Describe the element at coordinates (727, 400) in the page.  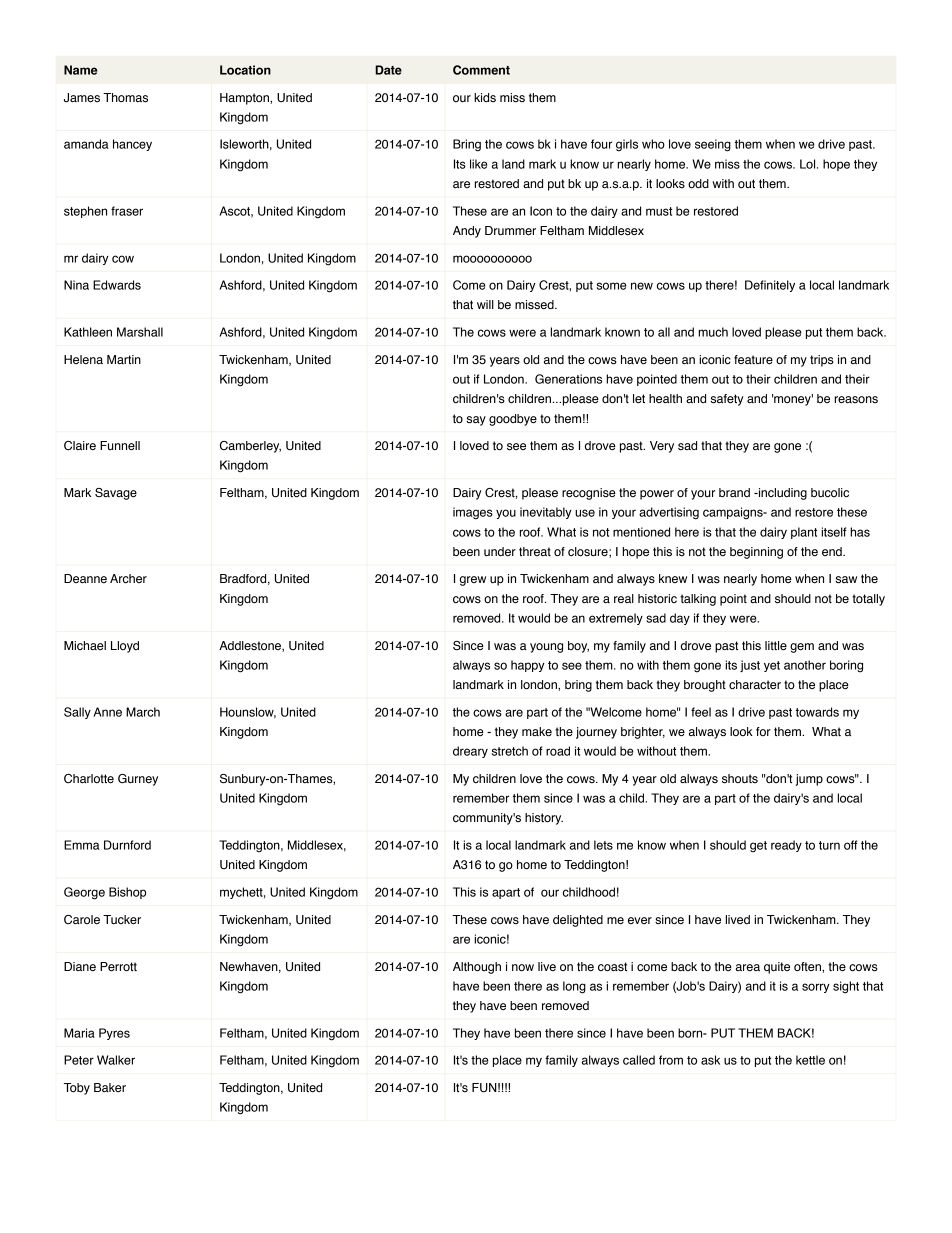
I see `safety` at that location.
